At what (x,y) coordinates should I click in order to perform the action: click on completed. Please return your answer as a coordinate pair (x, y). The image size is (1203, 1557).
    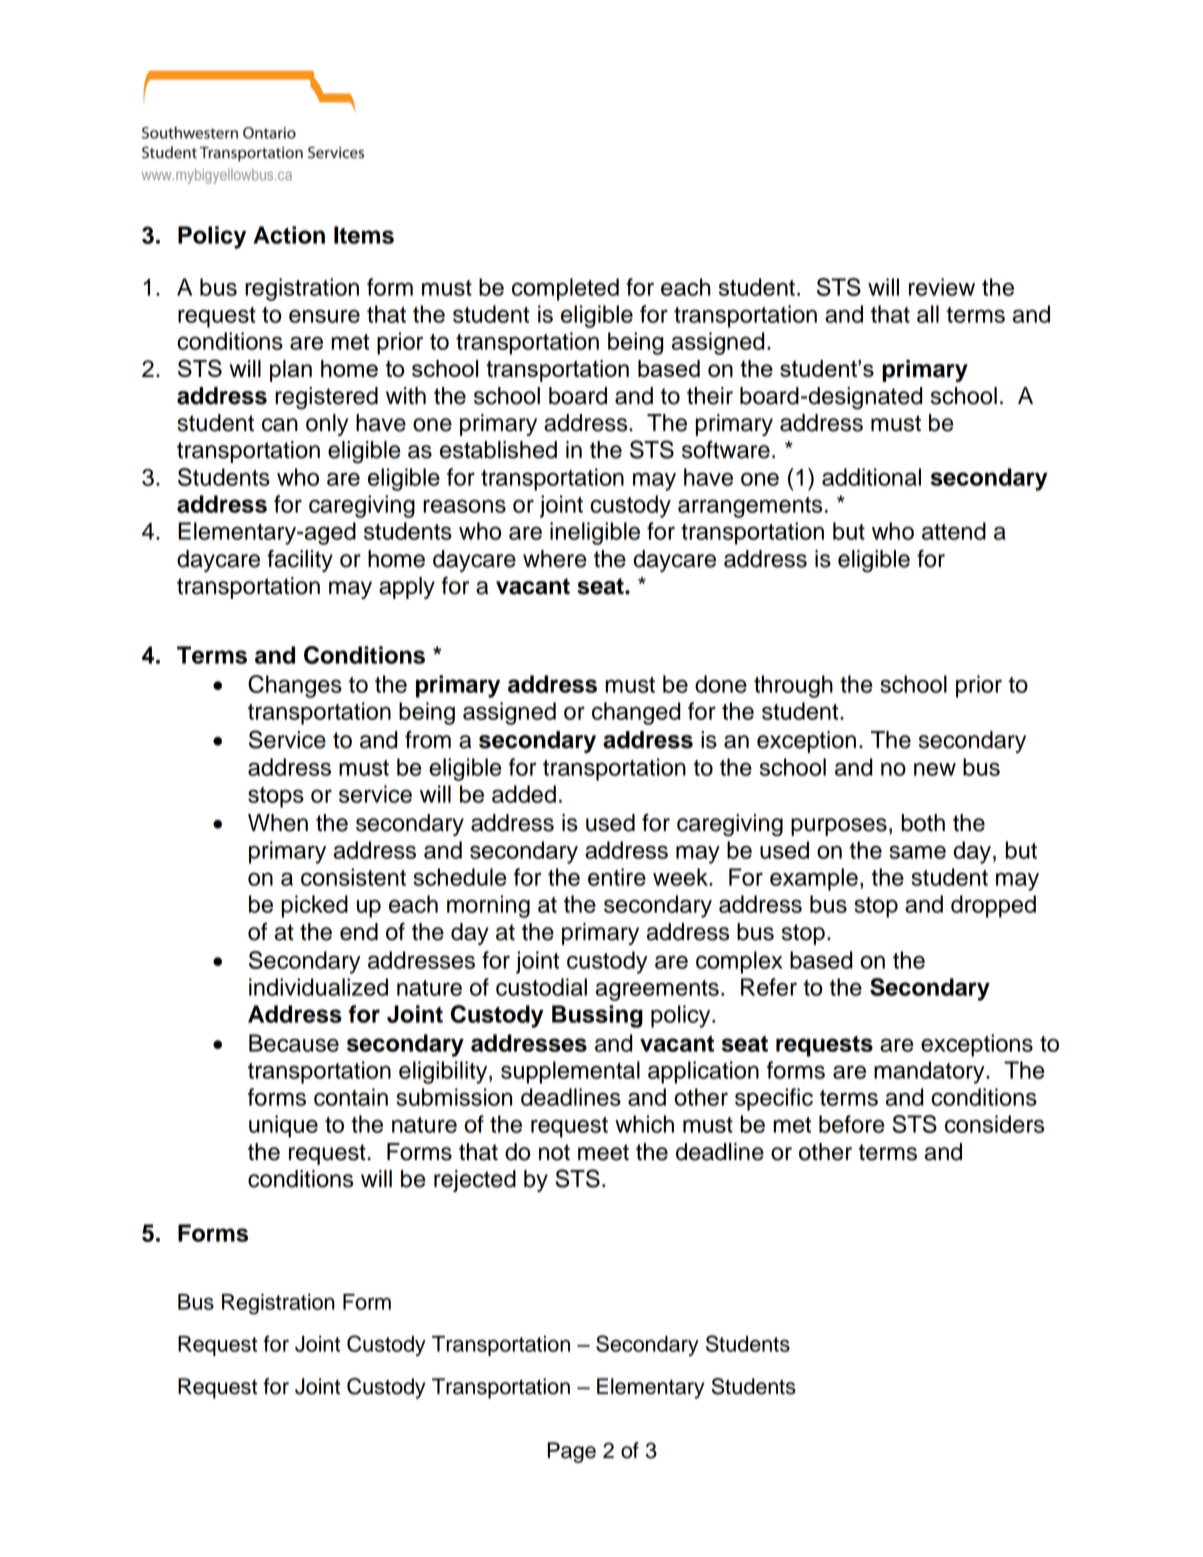
    Looking at the image, I should click on (565, 289).
